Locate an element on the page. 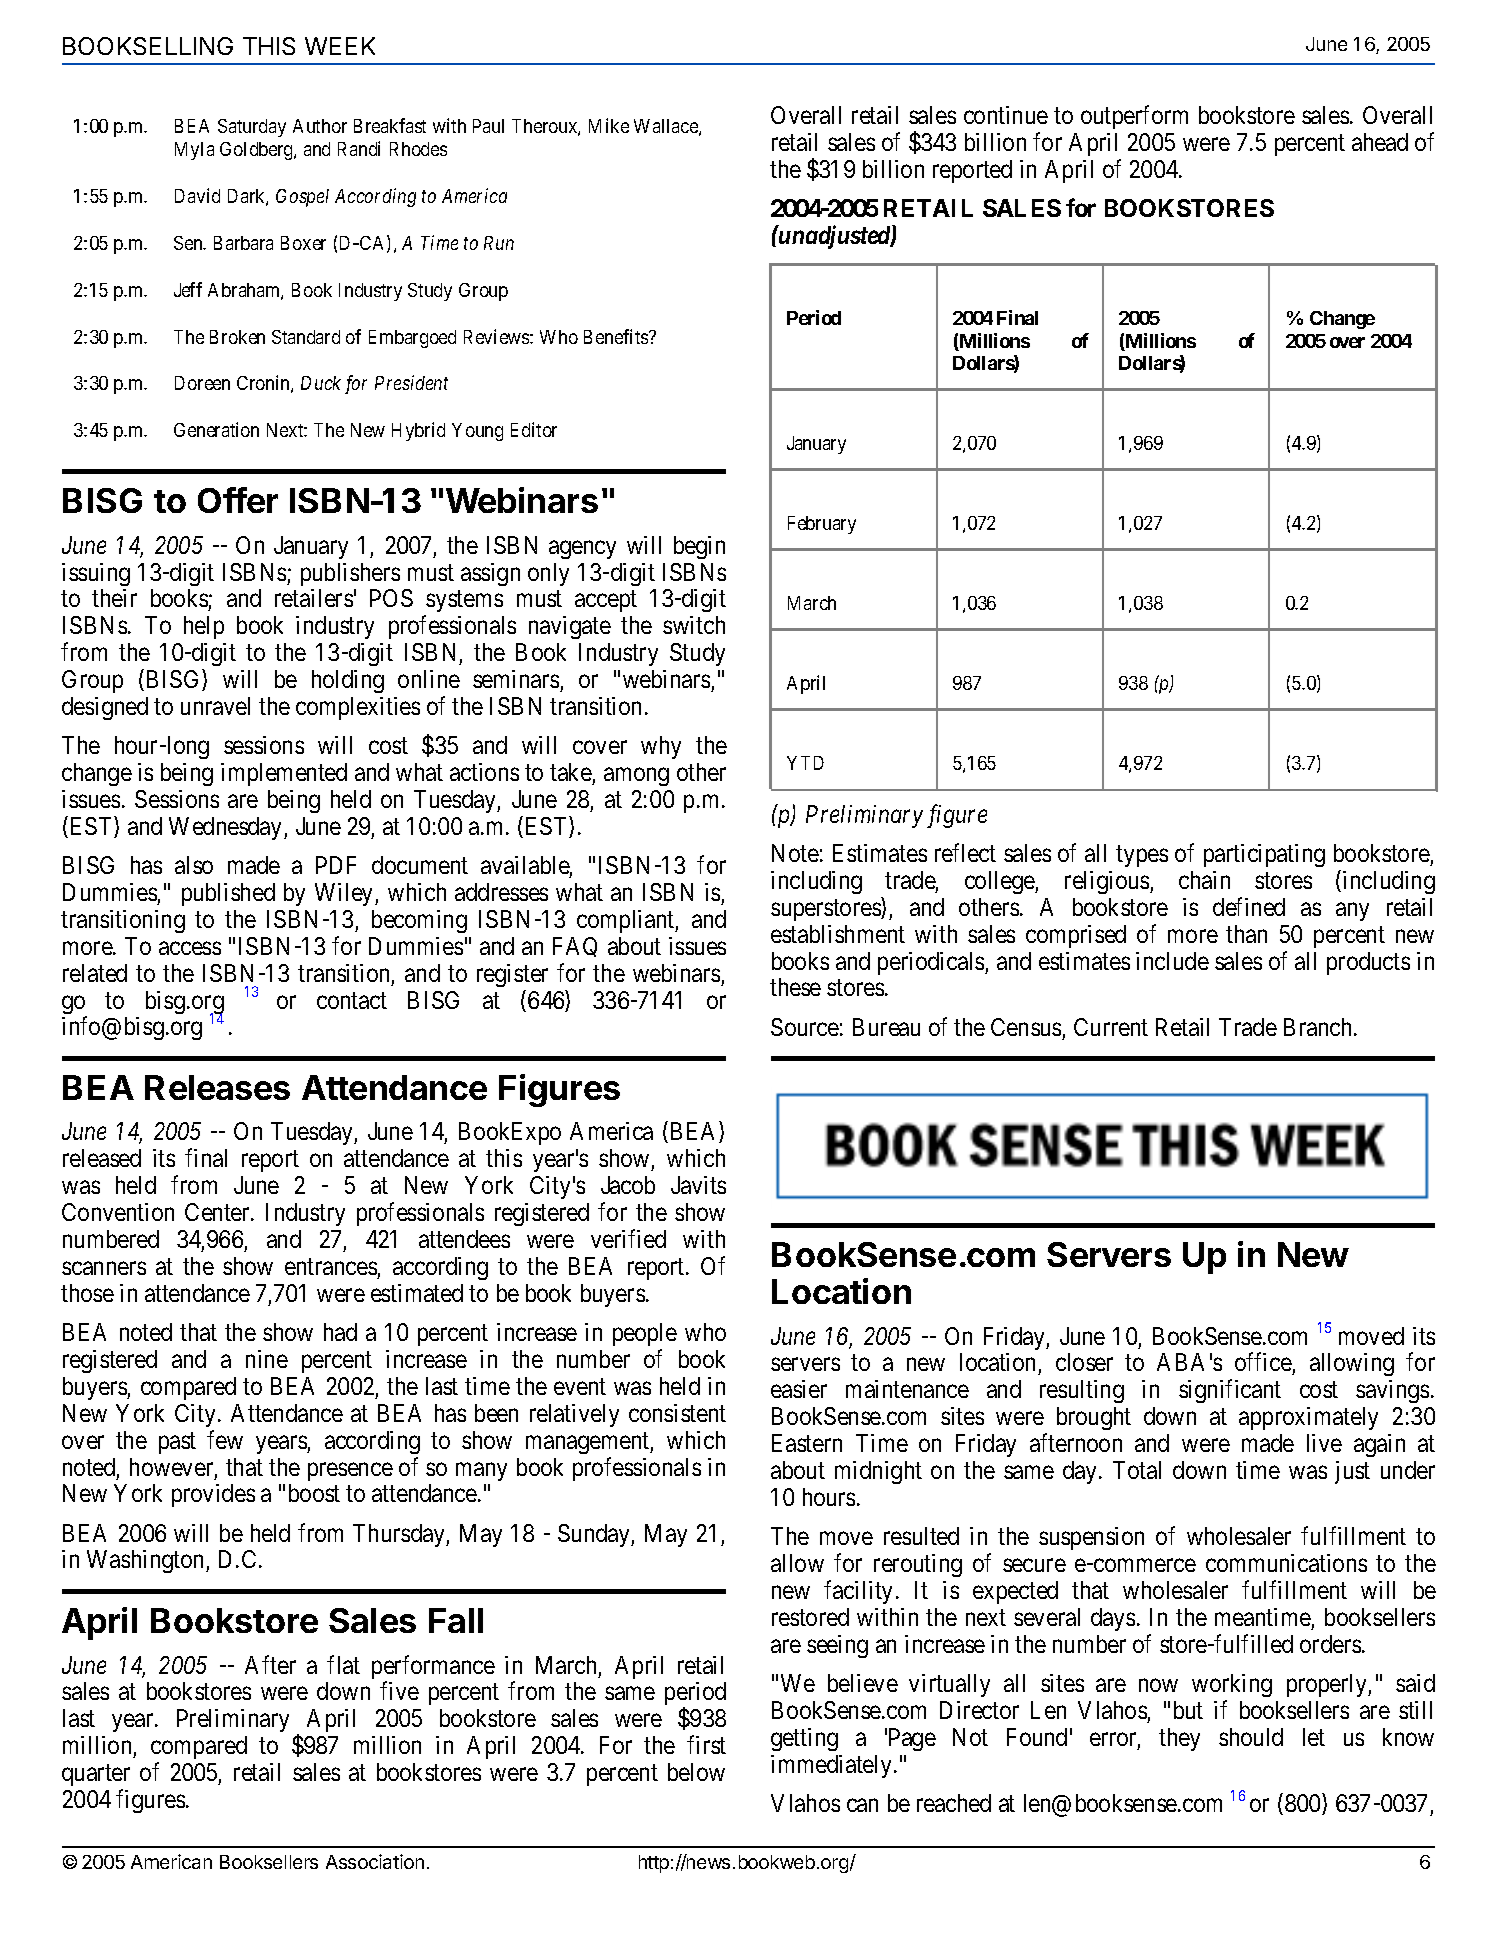 This image has height=1937, width=1497. than is located at coordinates (1246, 934).
